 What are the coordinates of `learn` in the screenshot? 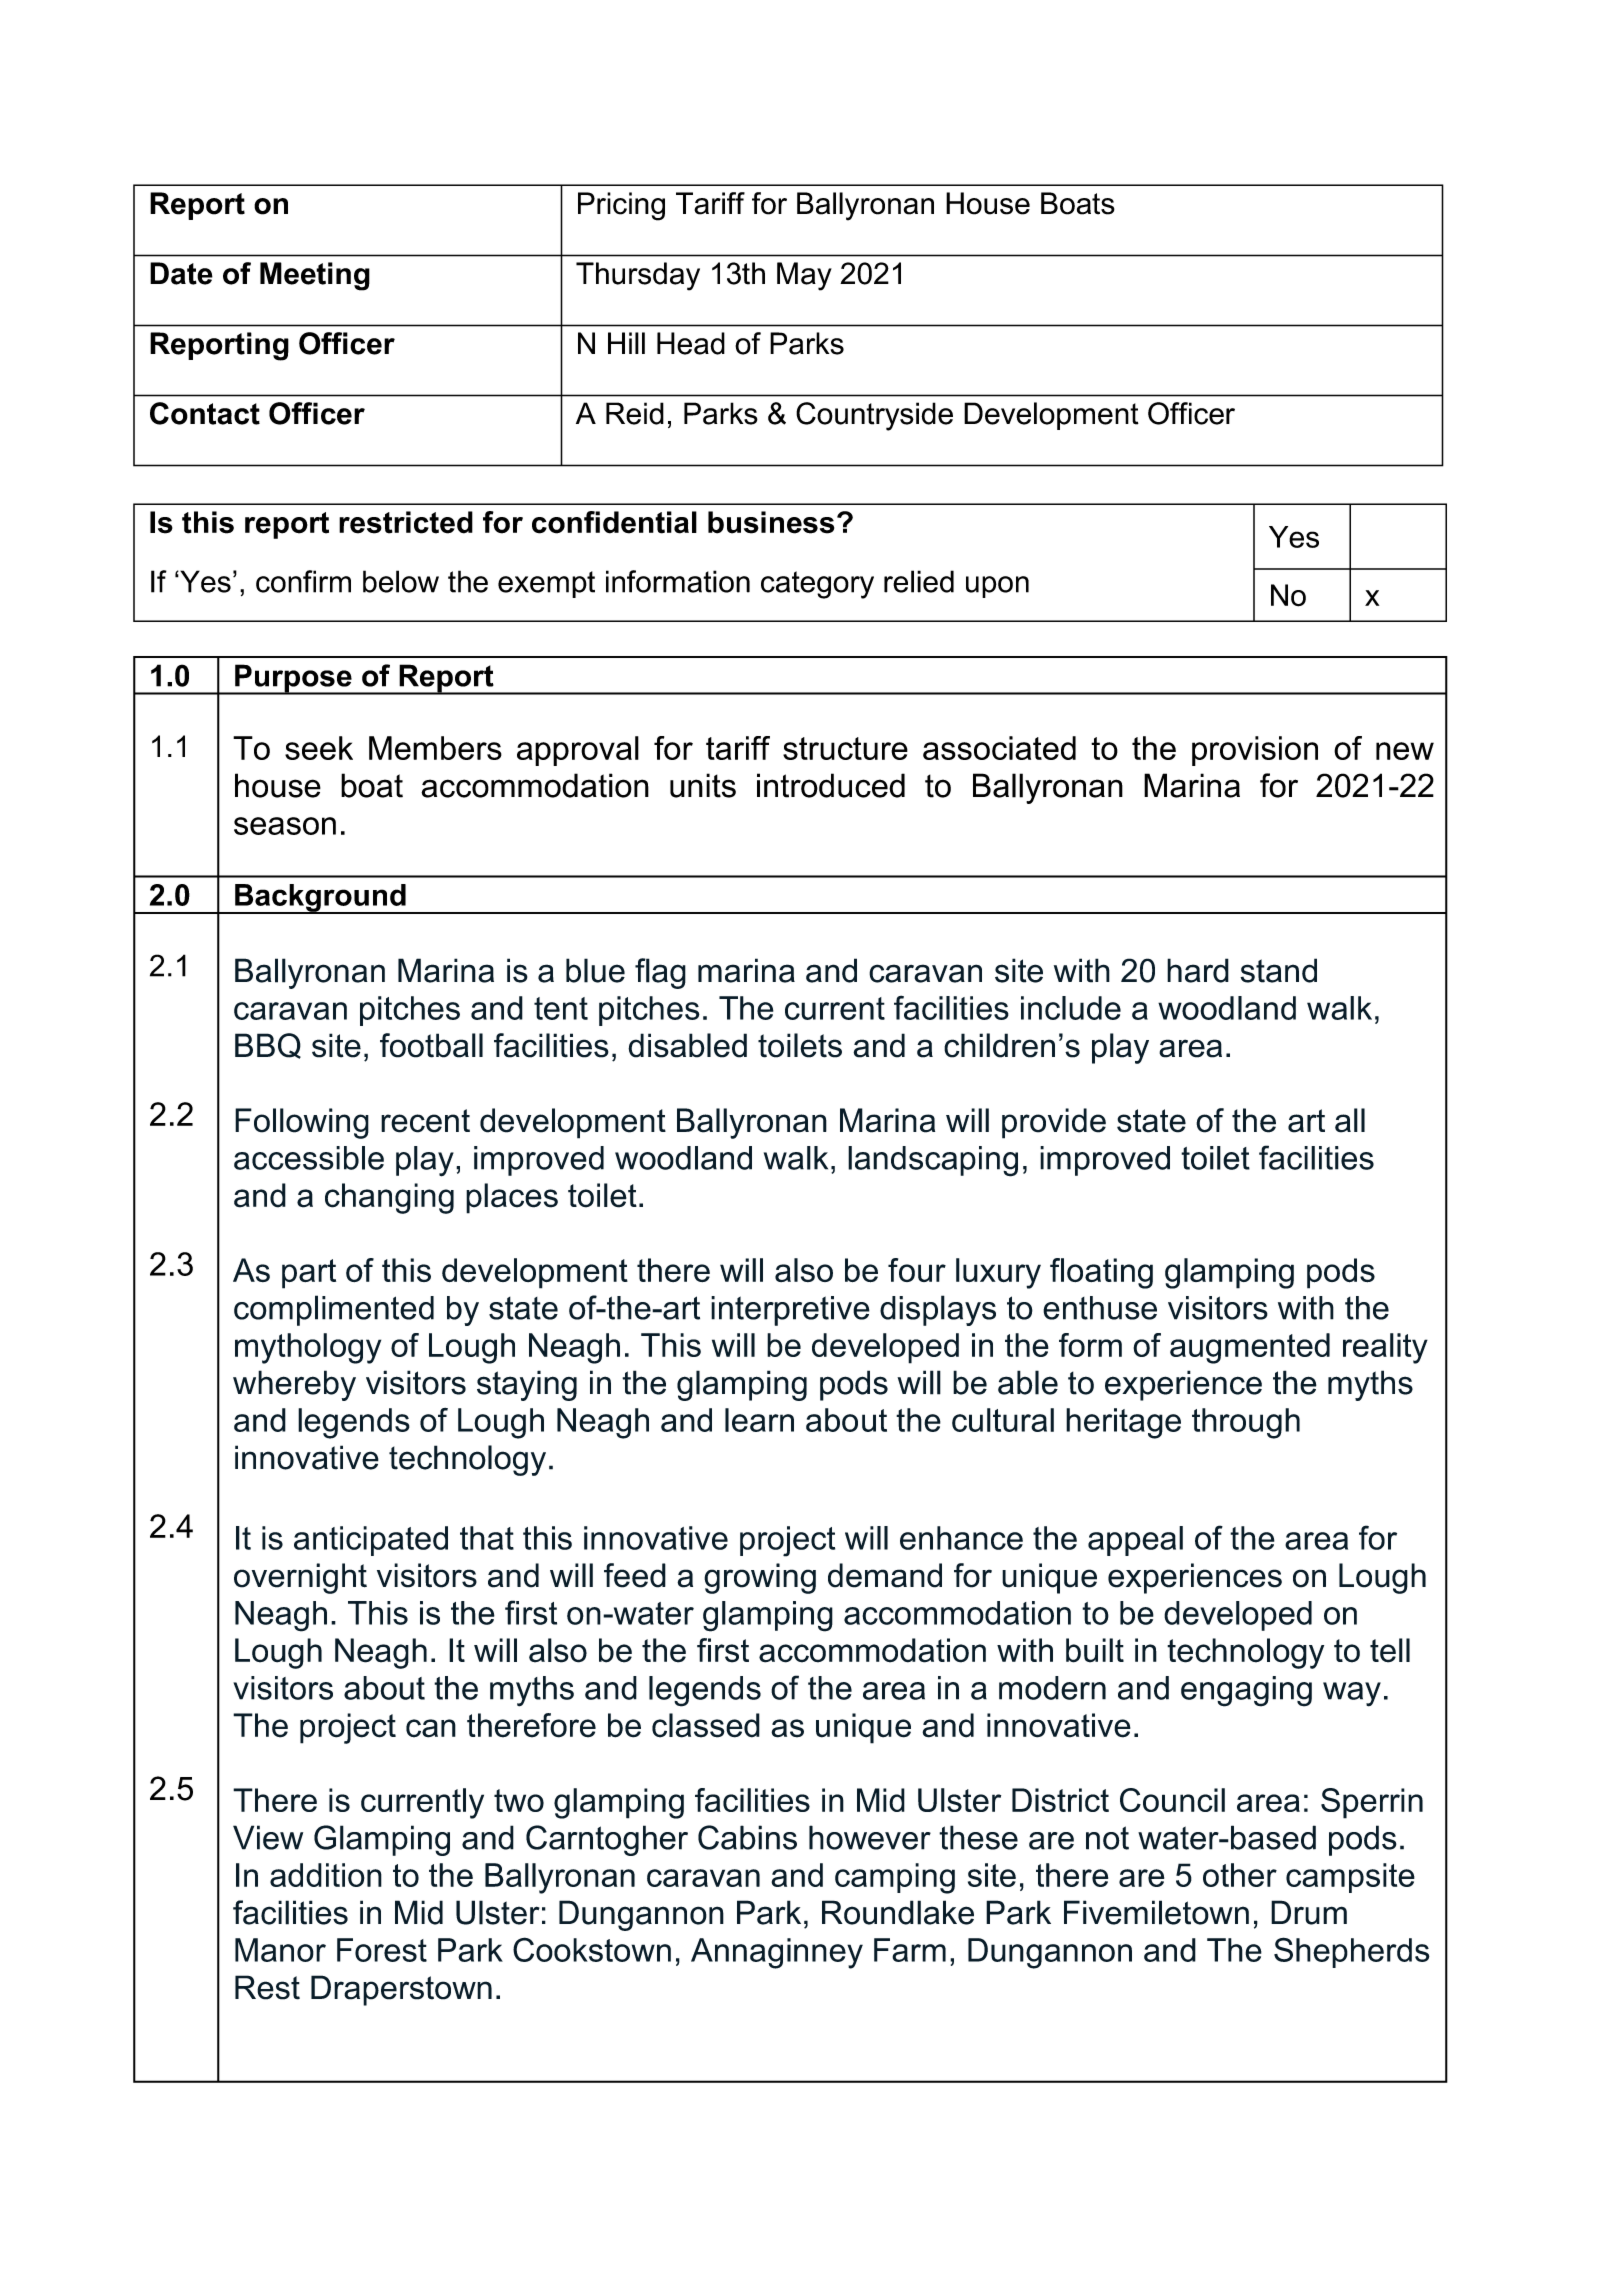 It's located at (759, 1420).
